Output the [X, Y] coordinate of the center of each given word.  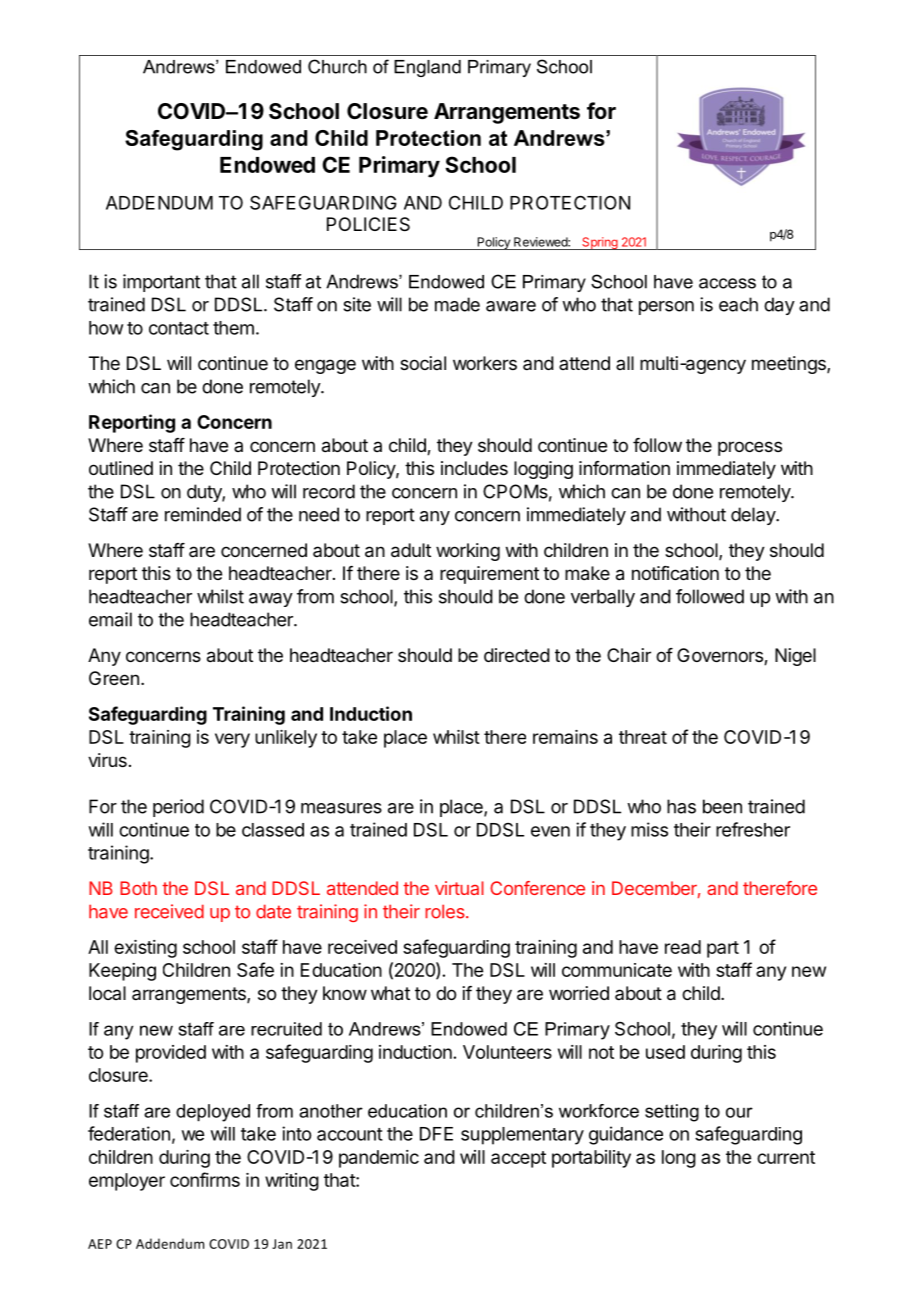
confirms [205, 1179]
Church [337, 66]
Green [114, 678]
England [427, 68]
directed [517, 655]
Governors [721, 656]
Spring [600, 243]
